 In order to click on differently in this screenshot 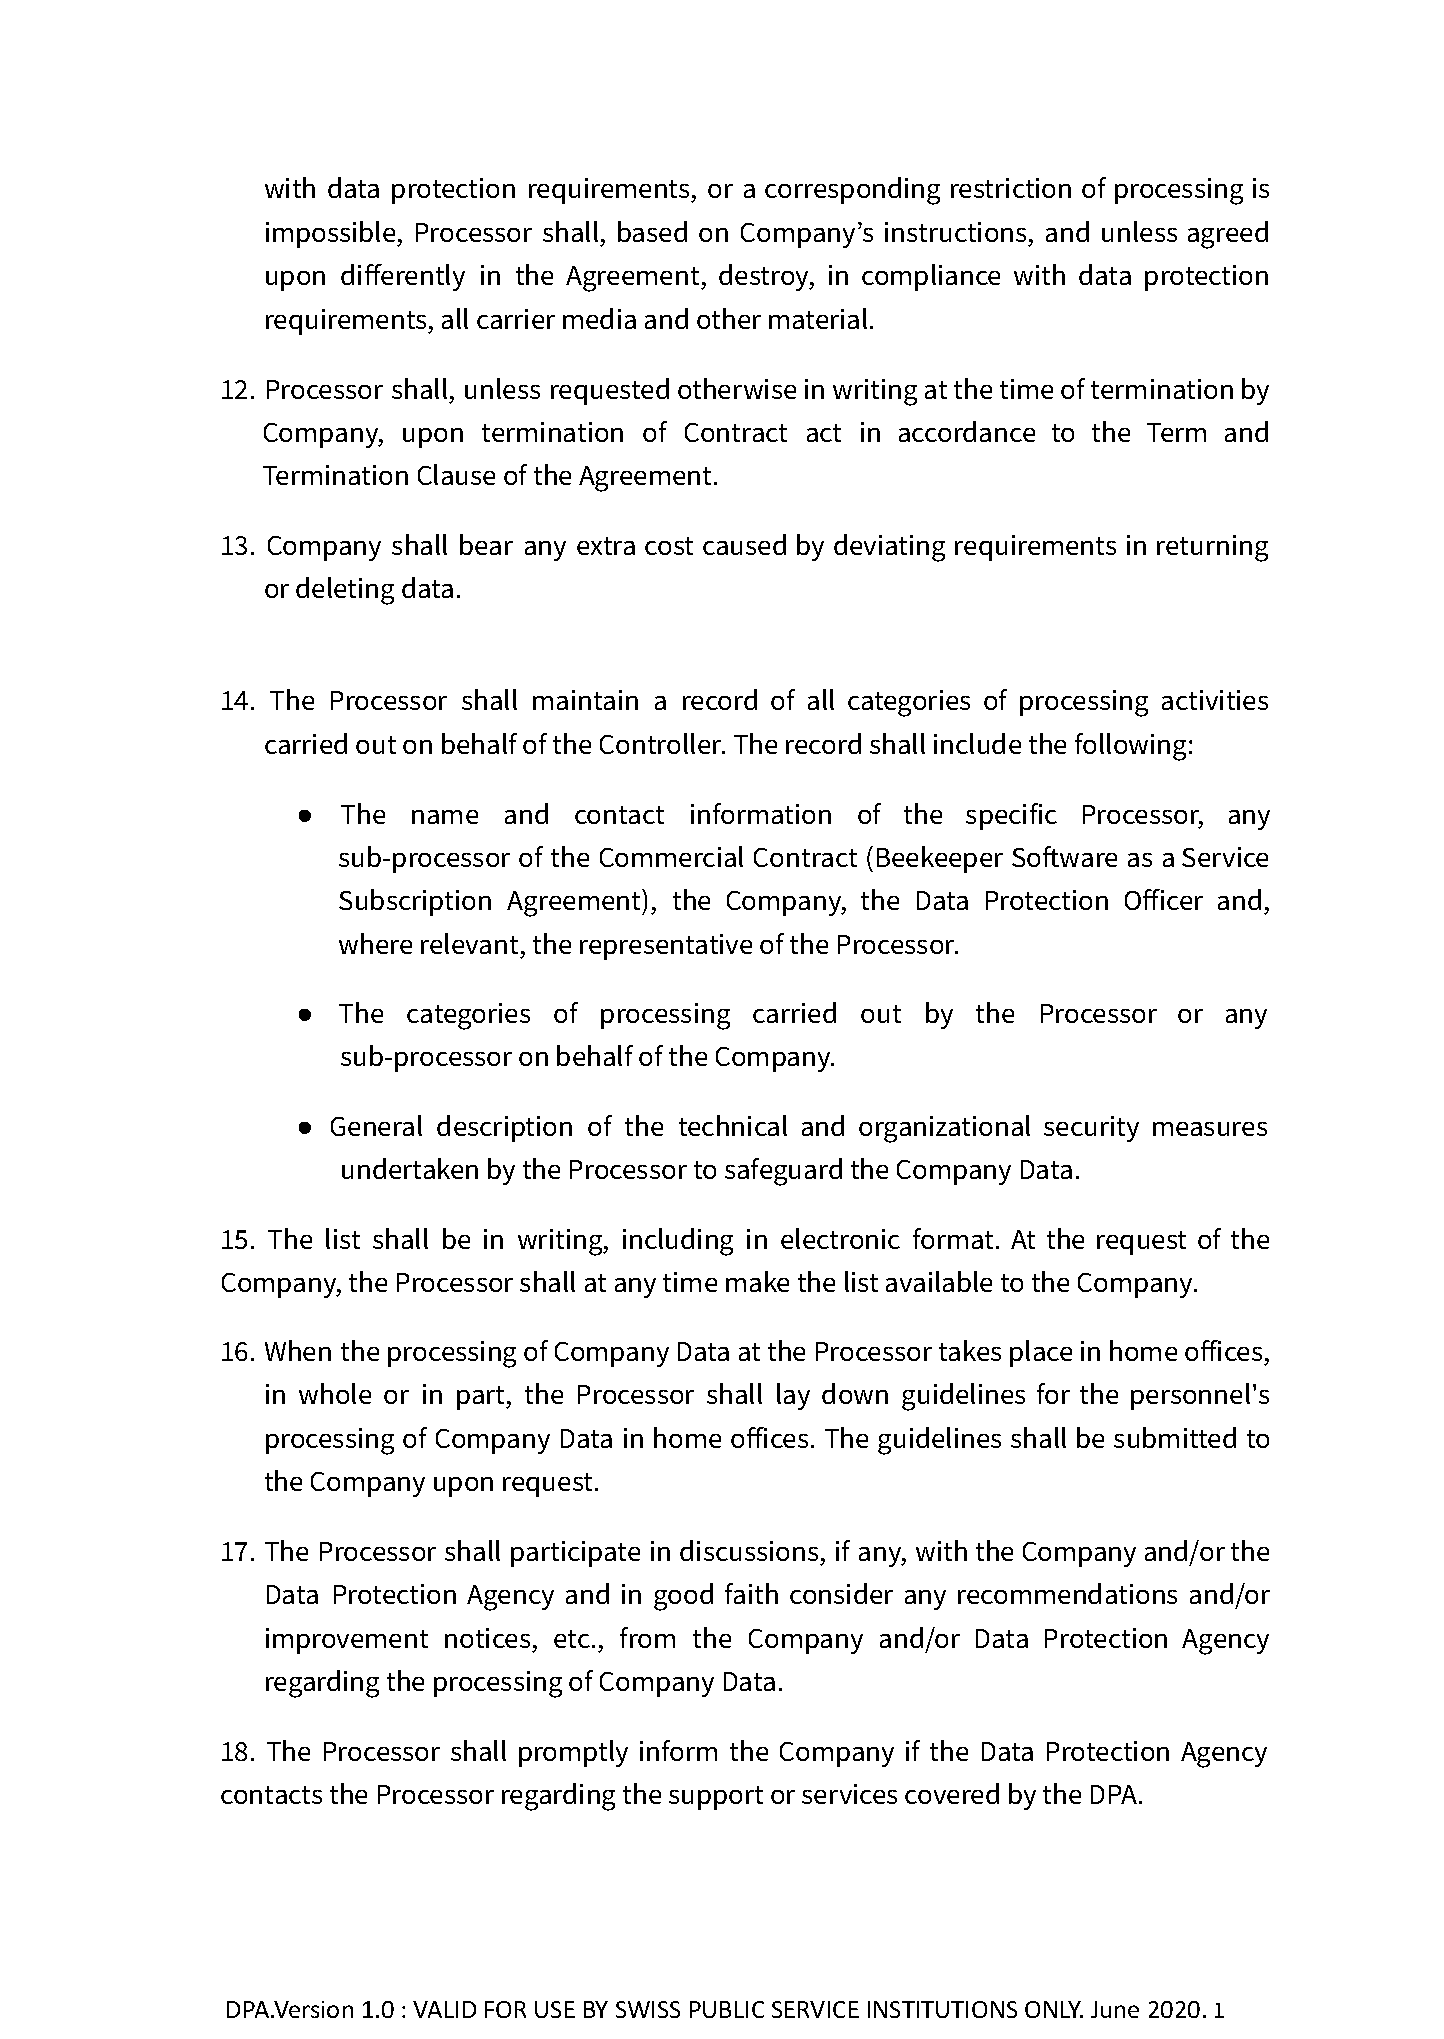, I will do `click(403, 277)`.
